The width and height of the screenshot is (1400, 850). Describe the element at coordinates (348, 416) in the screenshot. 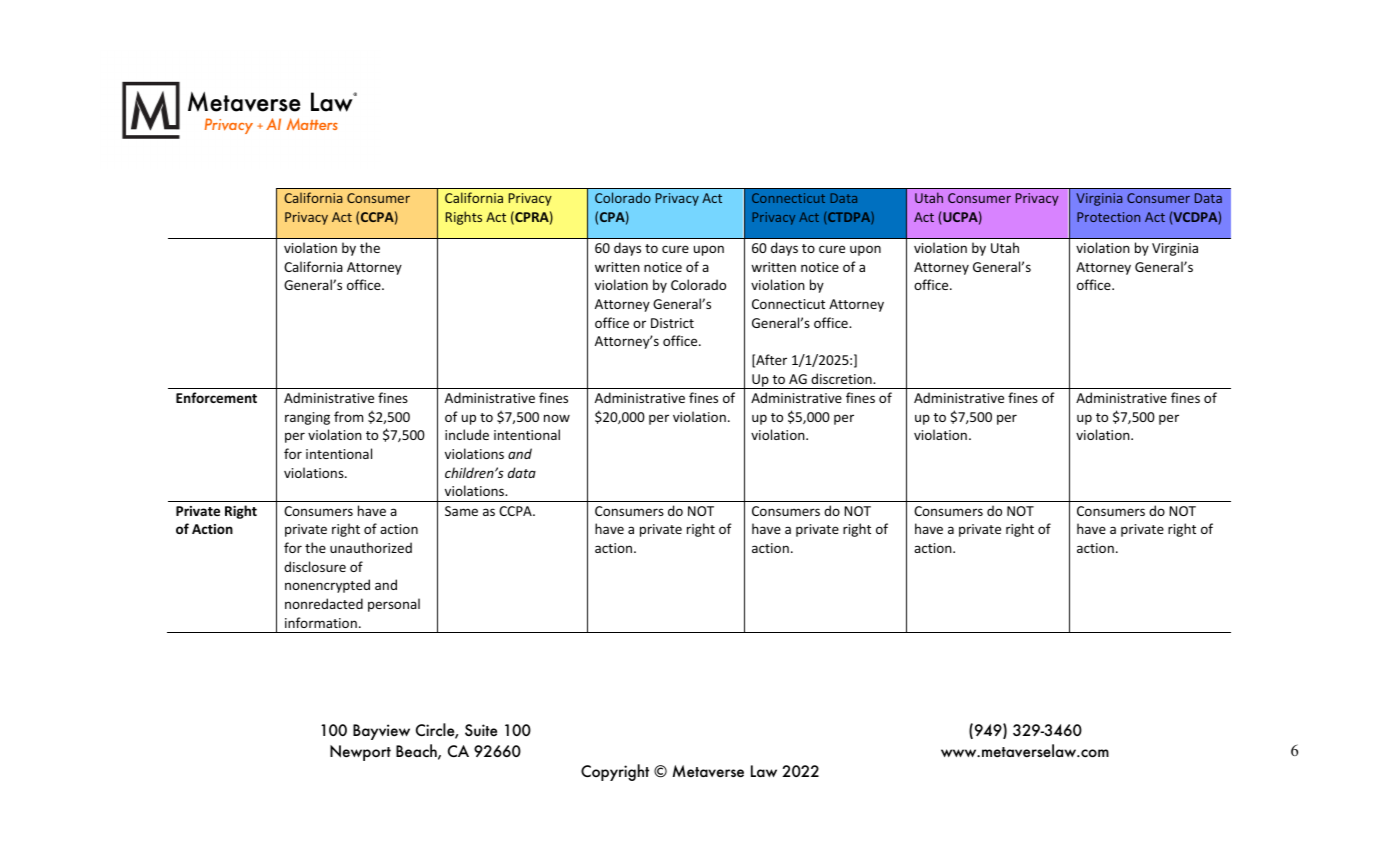

I see `from` at that location.
